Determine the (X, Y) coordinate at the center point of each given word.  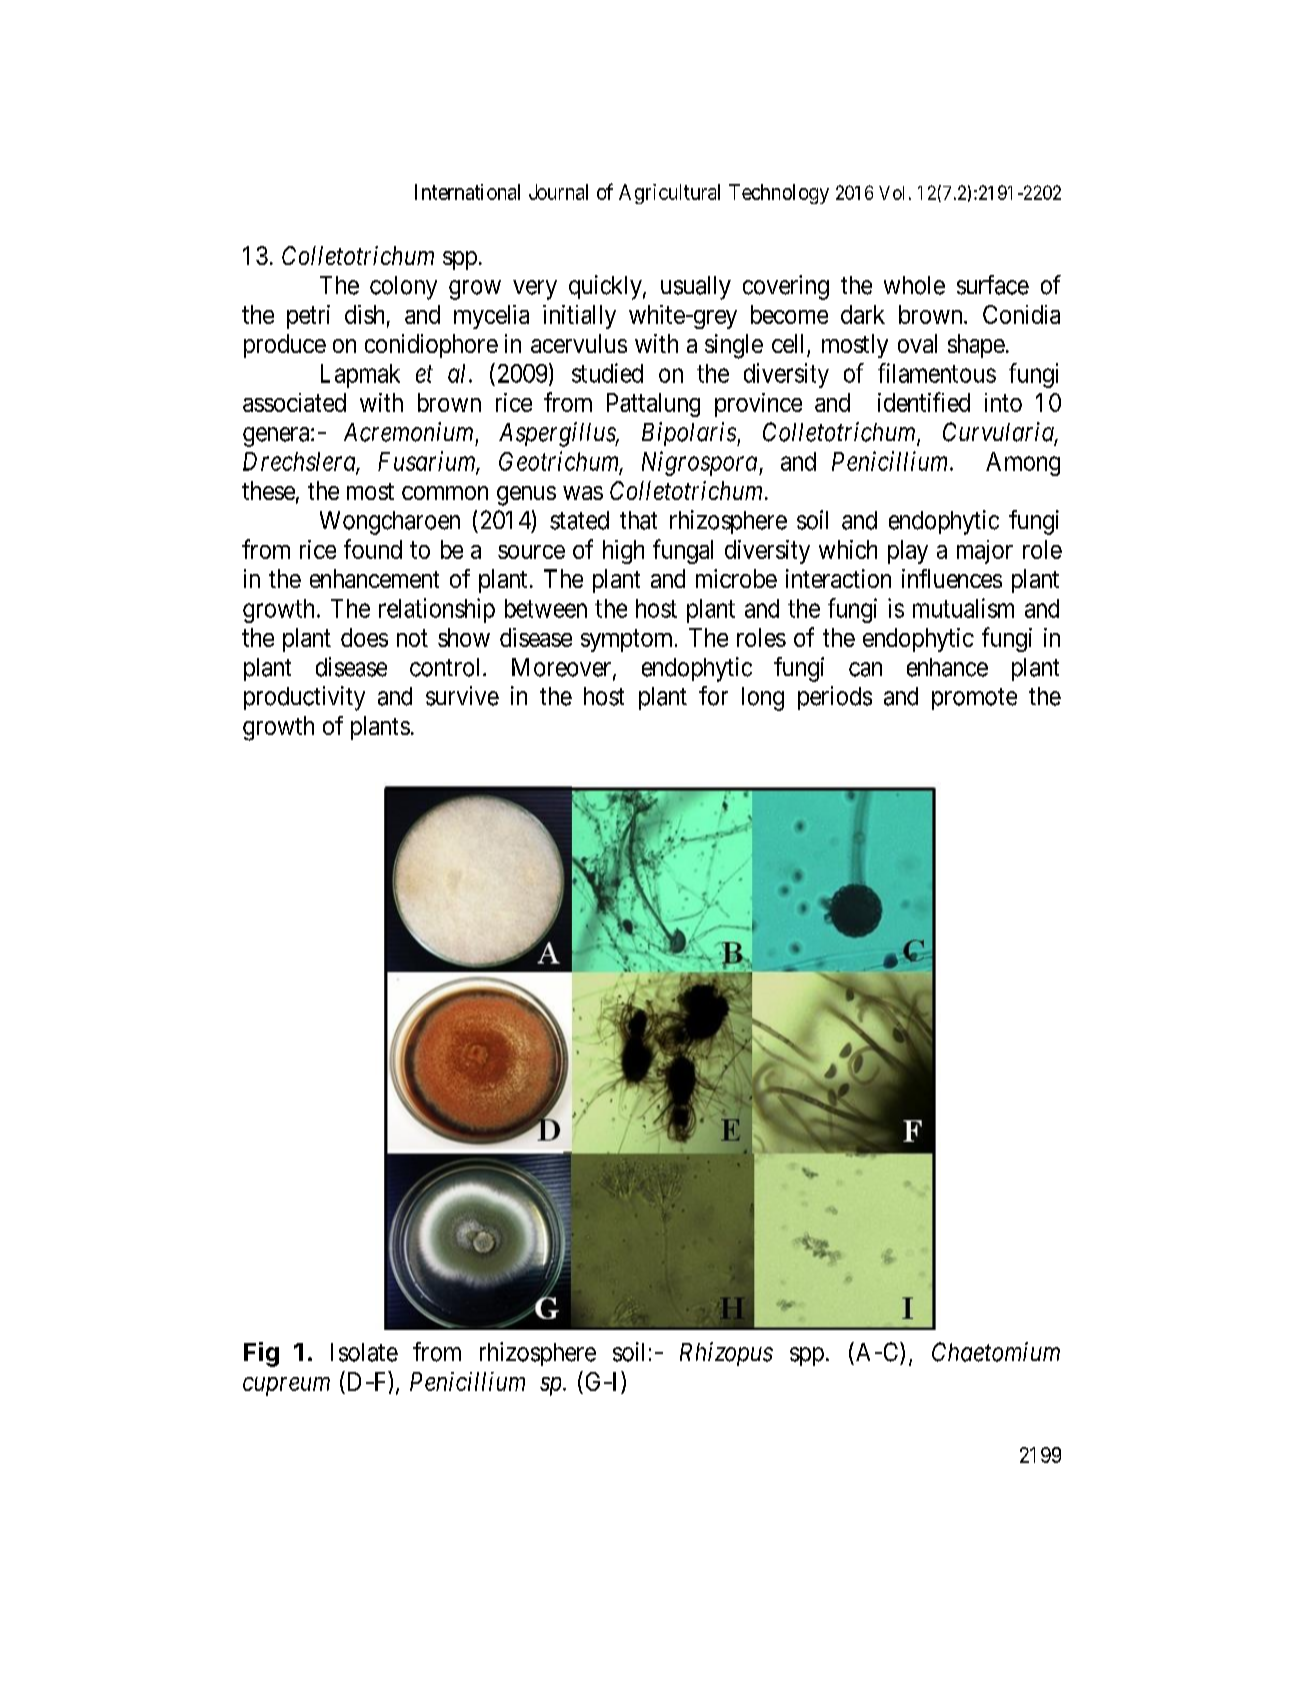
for (713, 696)
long (763, 699)
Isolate (364, 1352)
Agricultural (669, 194)
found (373, 549)
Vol (891, 193)
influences (952, 578)
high (623, 552)
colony (403, 288)
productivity (304, 698)
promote (974, 699)
